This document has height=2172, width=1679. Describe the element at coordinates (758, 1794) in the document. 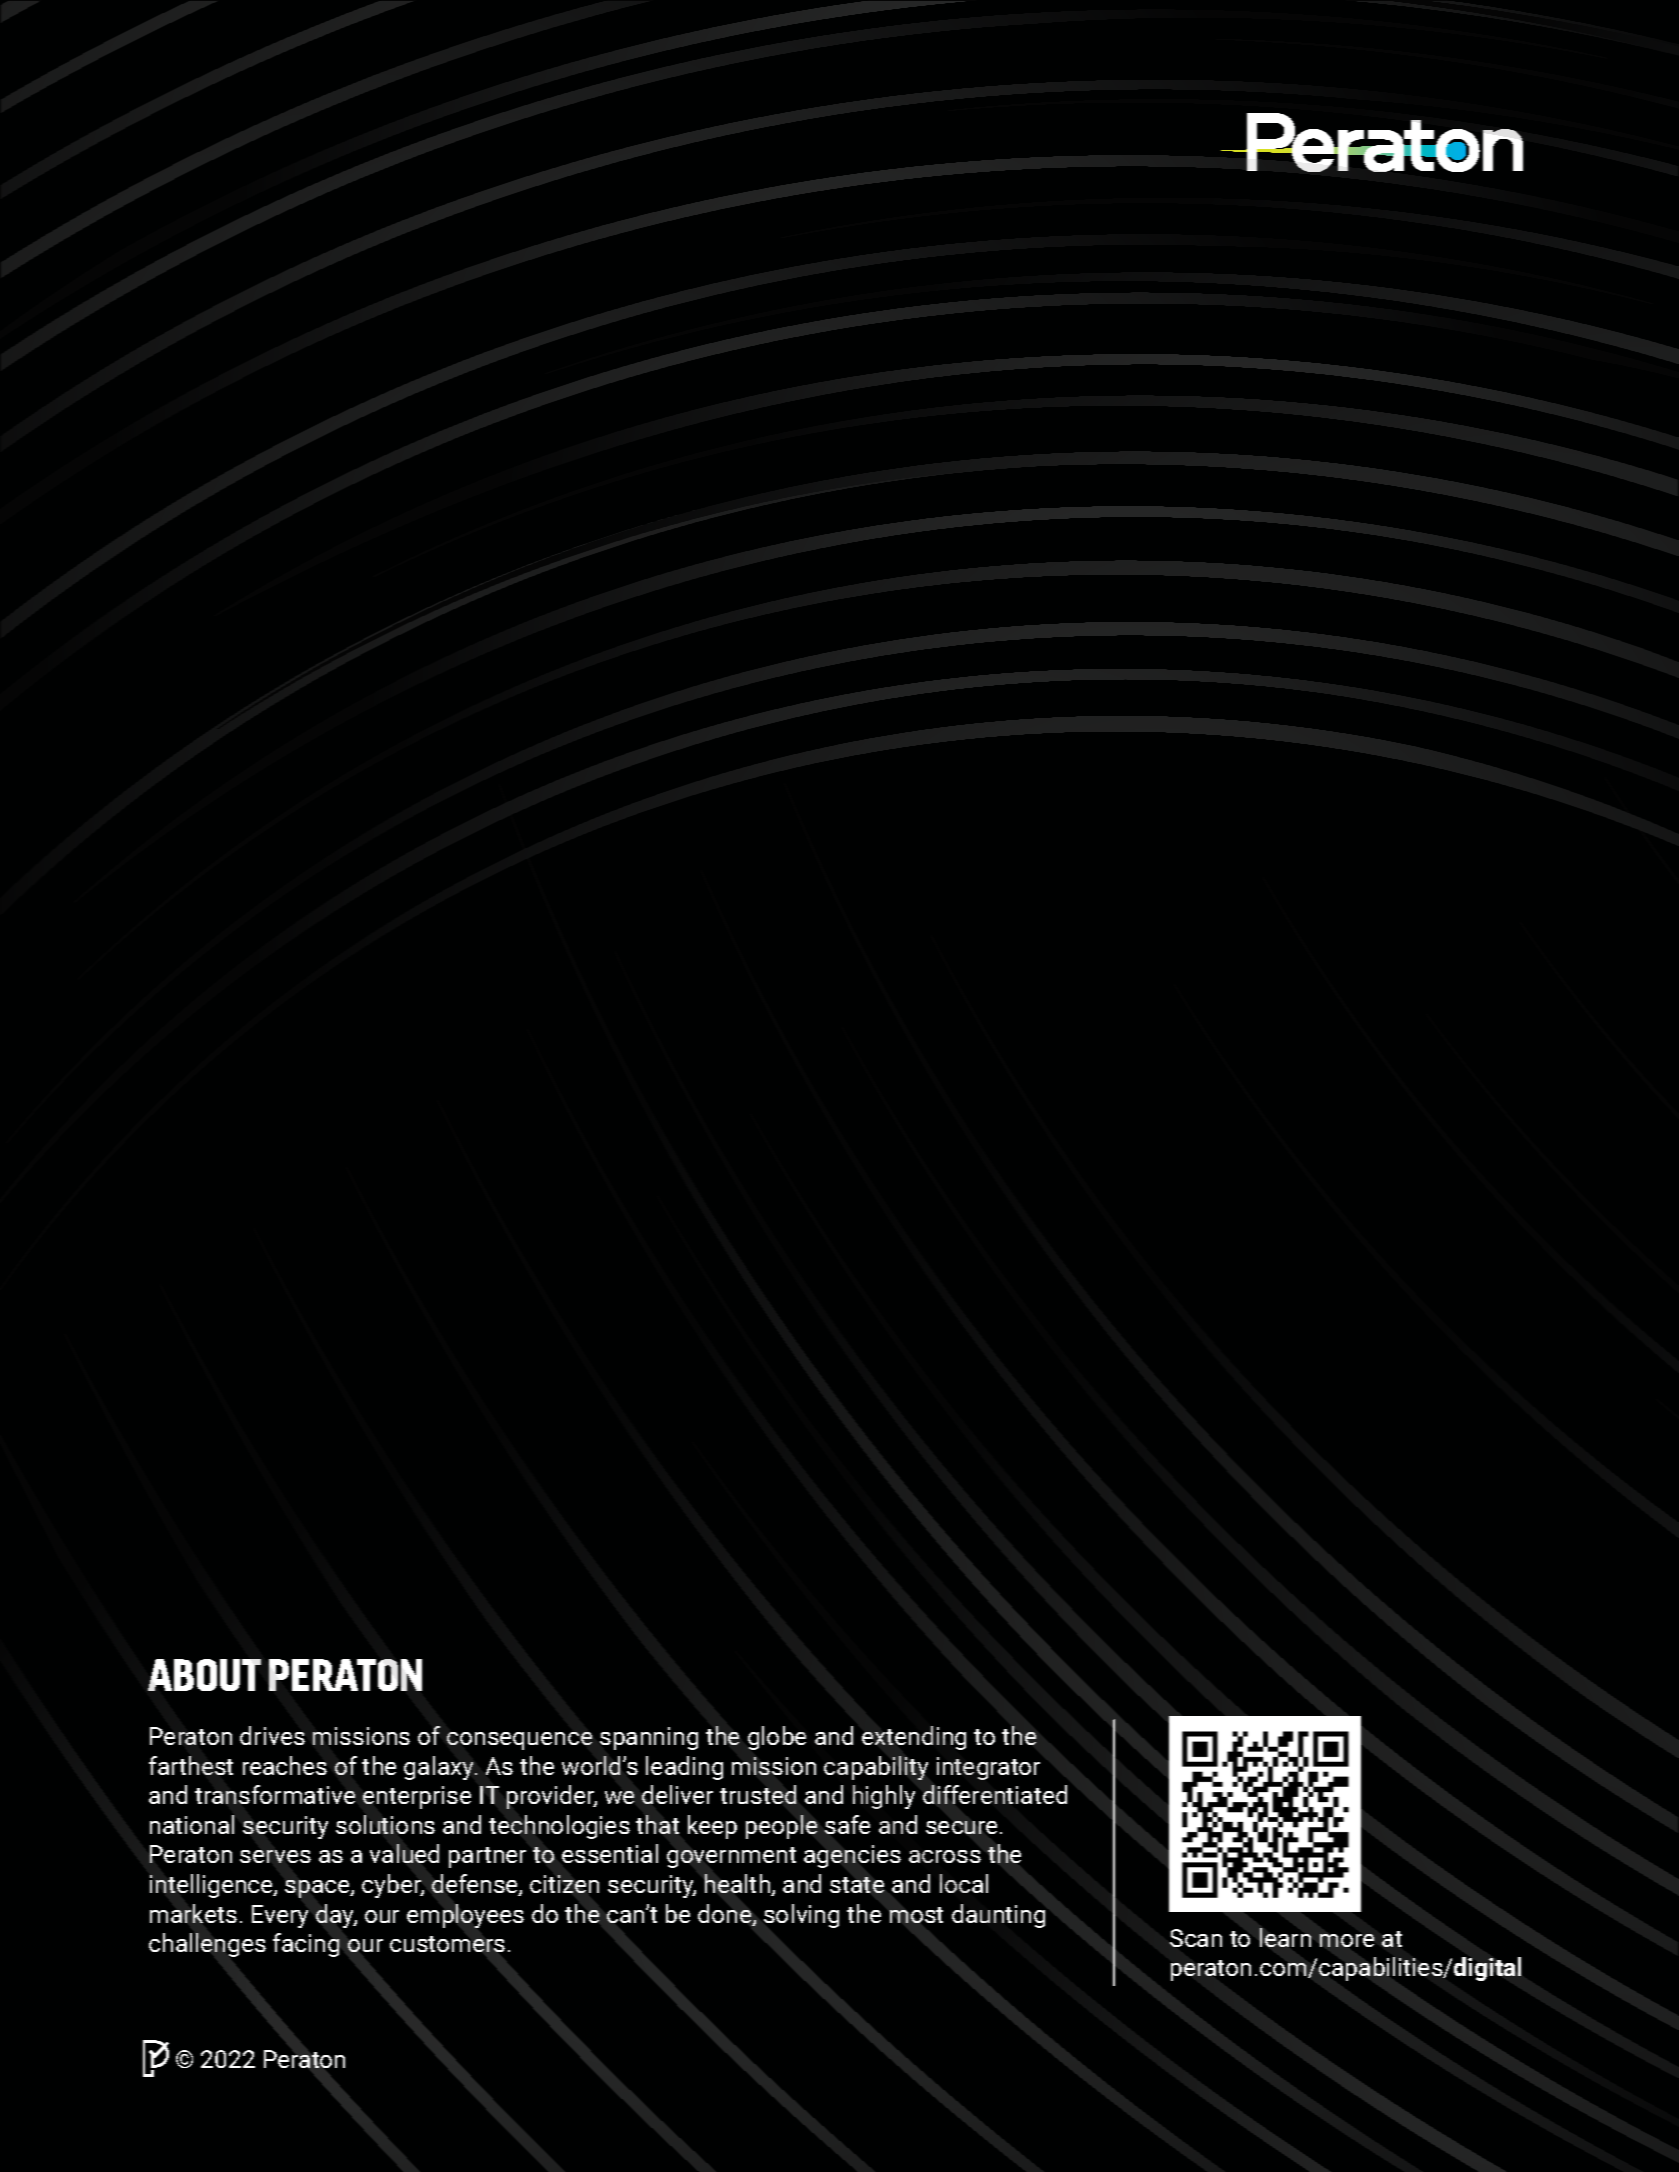

I see `trusted` at that location.
